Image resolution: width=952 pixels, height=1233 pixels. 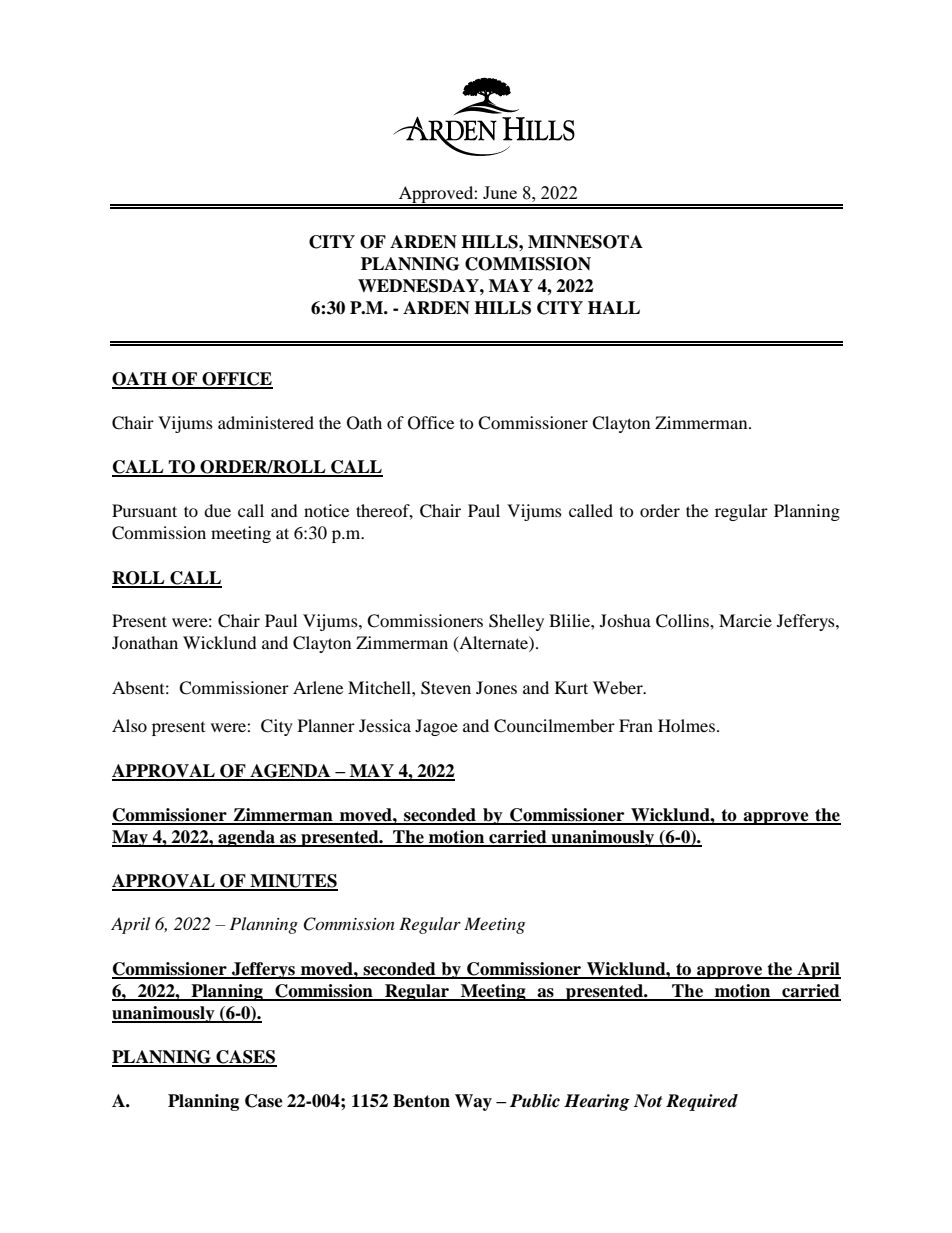 I want to click on Jonathan, so click(x=145, y=642).
